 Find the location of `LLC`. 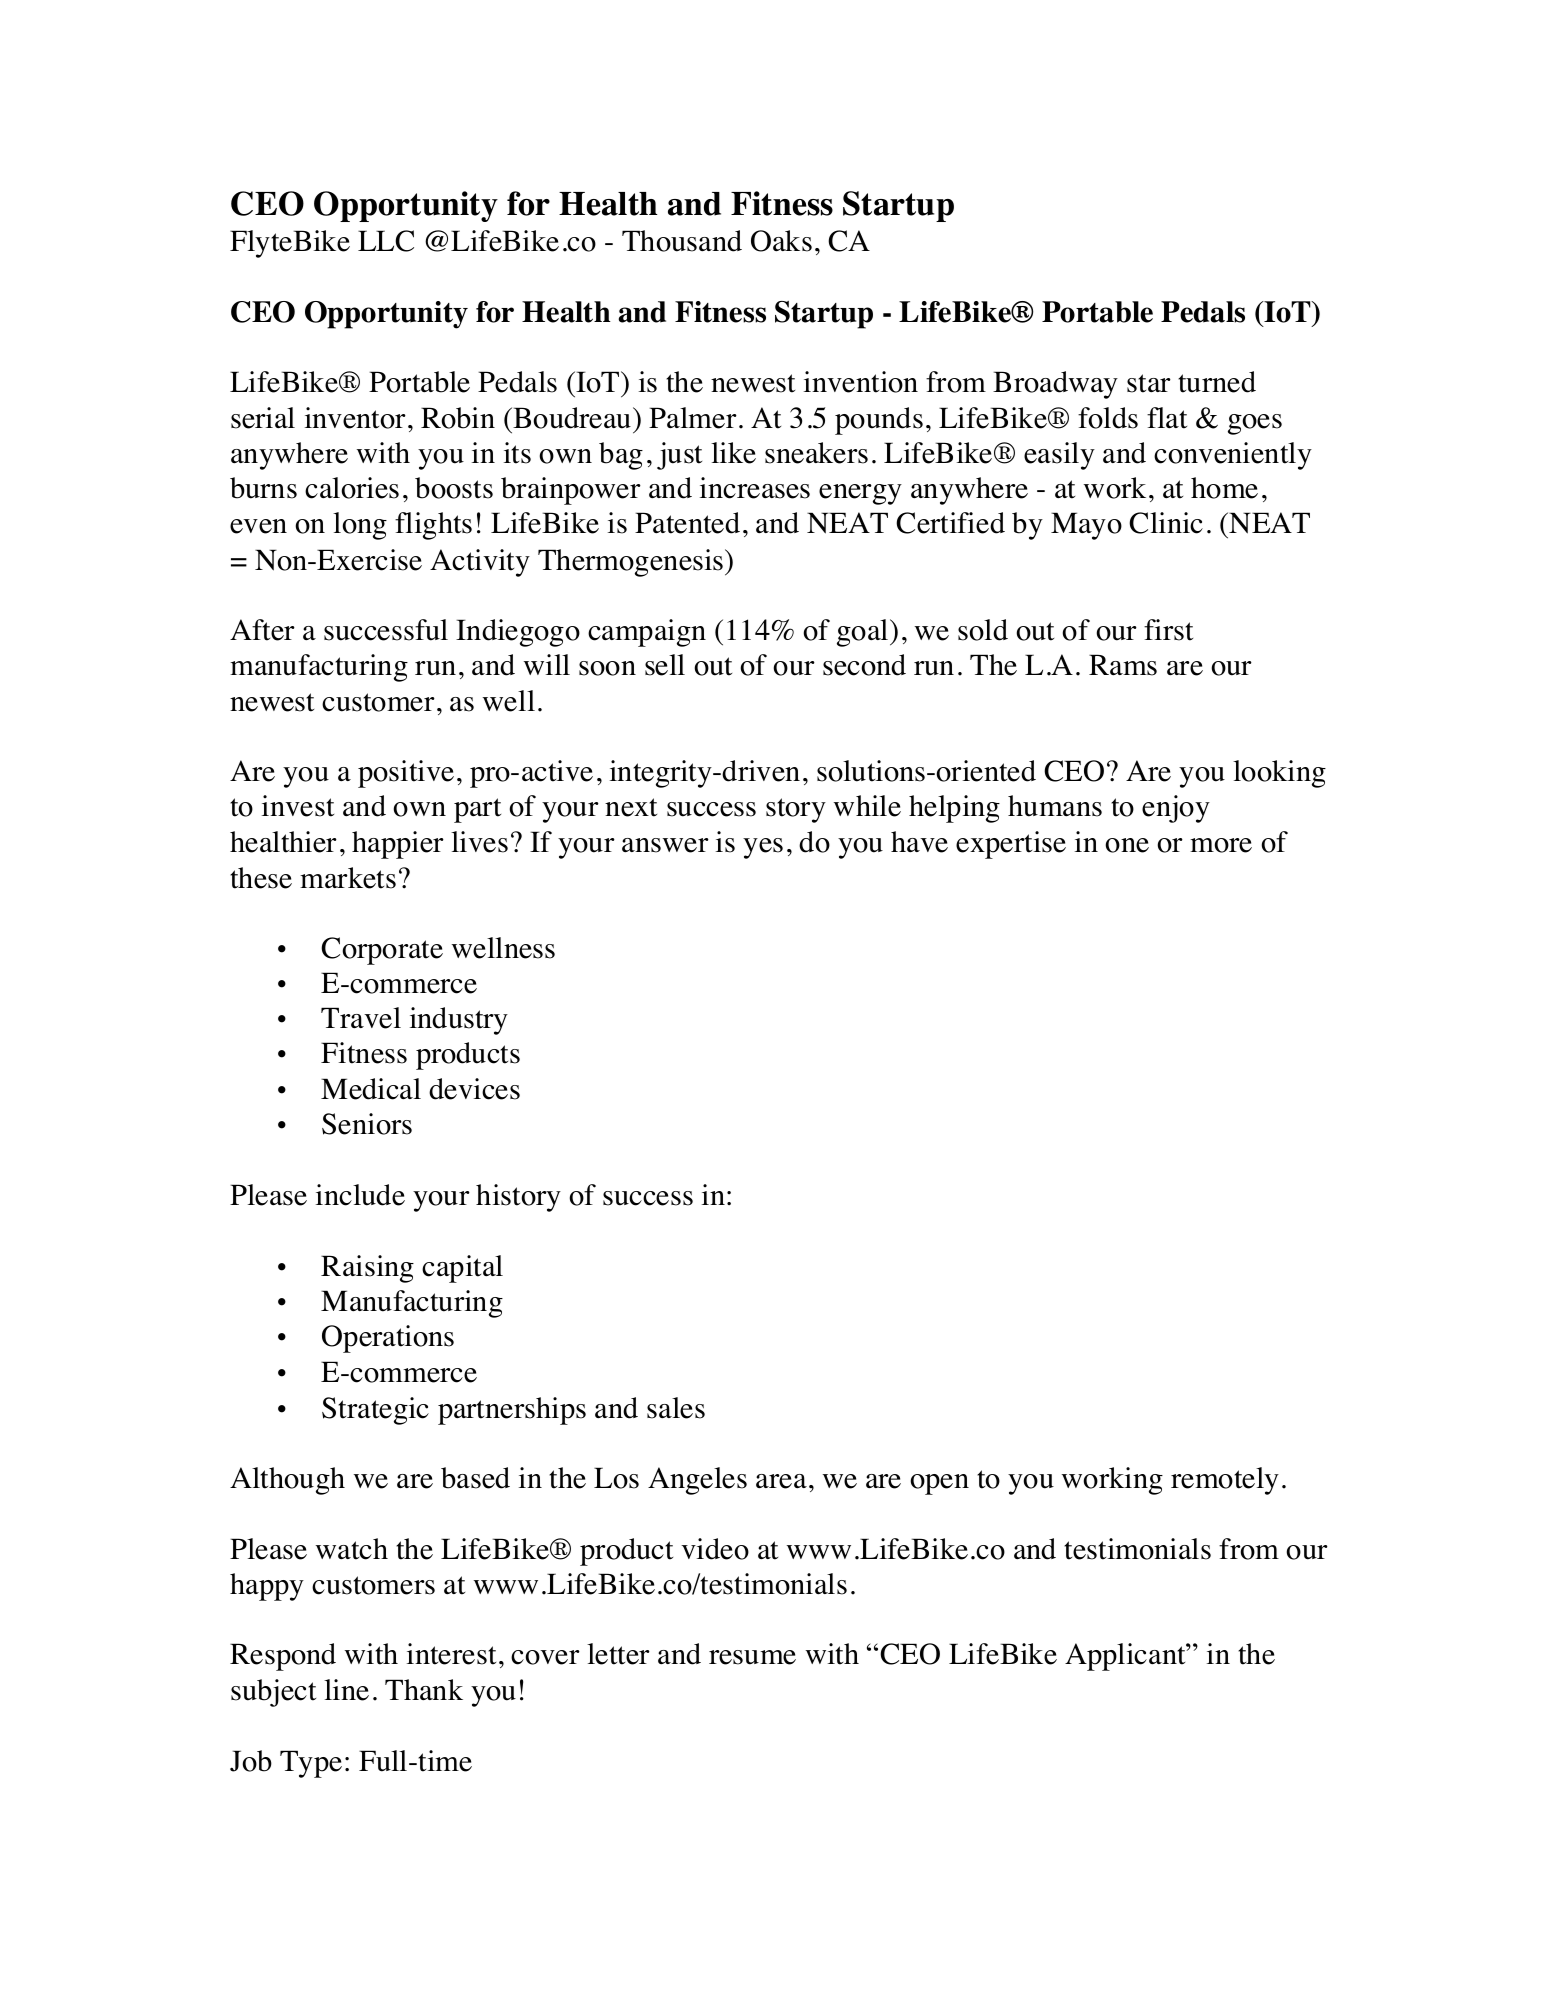

LLC is located at coordinates (386, 241).
